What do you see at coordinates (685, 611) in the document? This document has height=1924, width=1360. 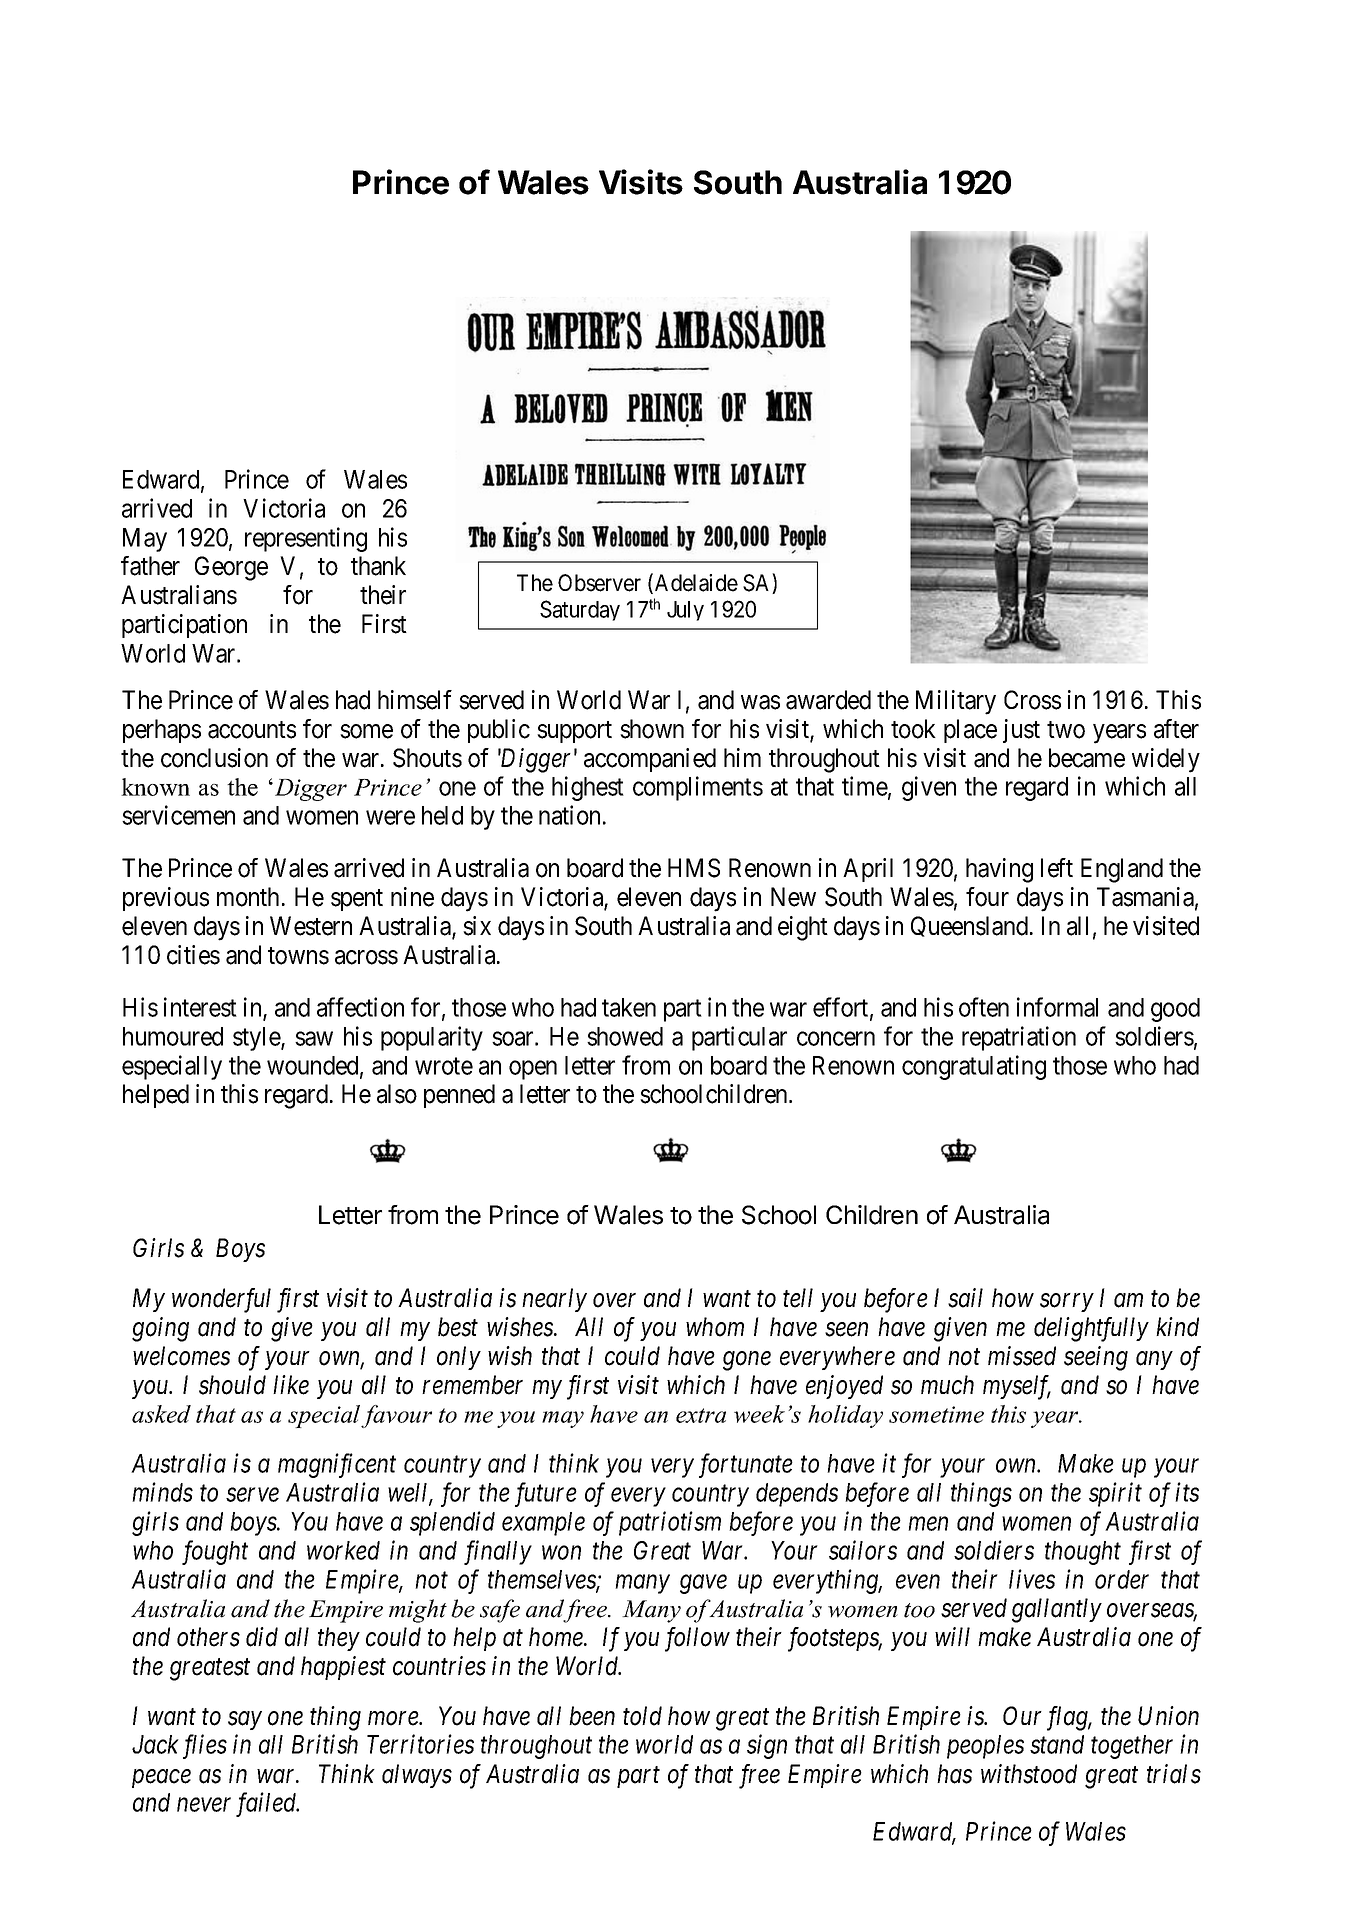 I see `July` at bounding box center [685, 611].
